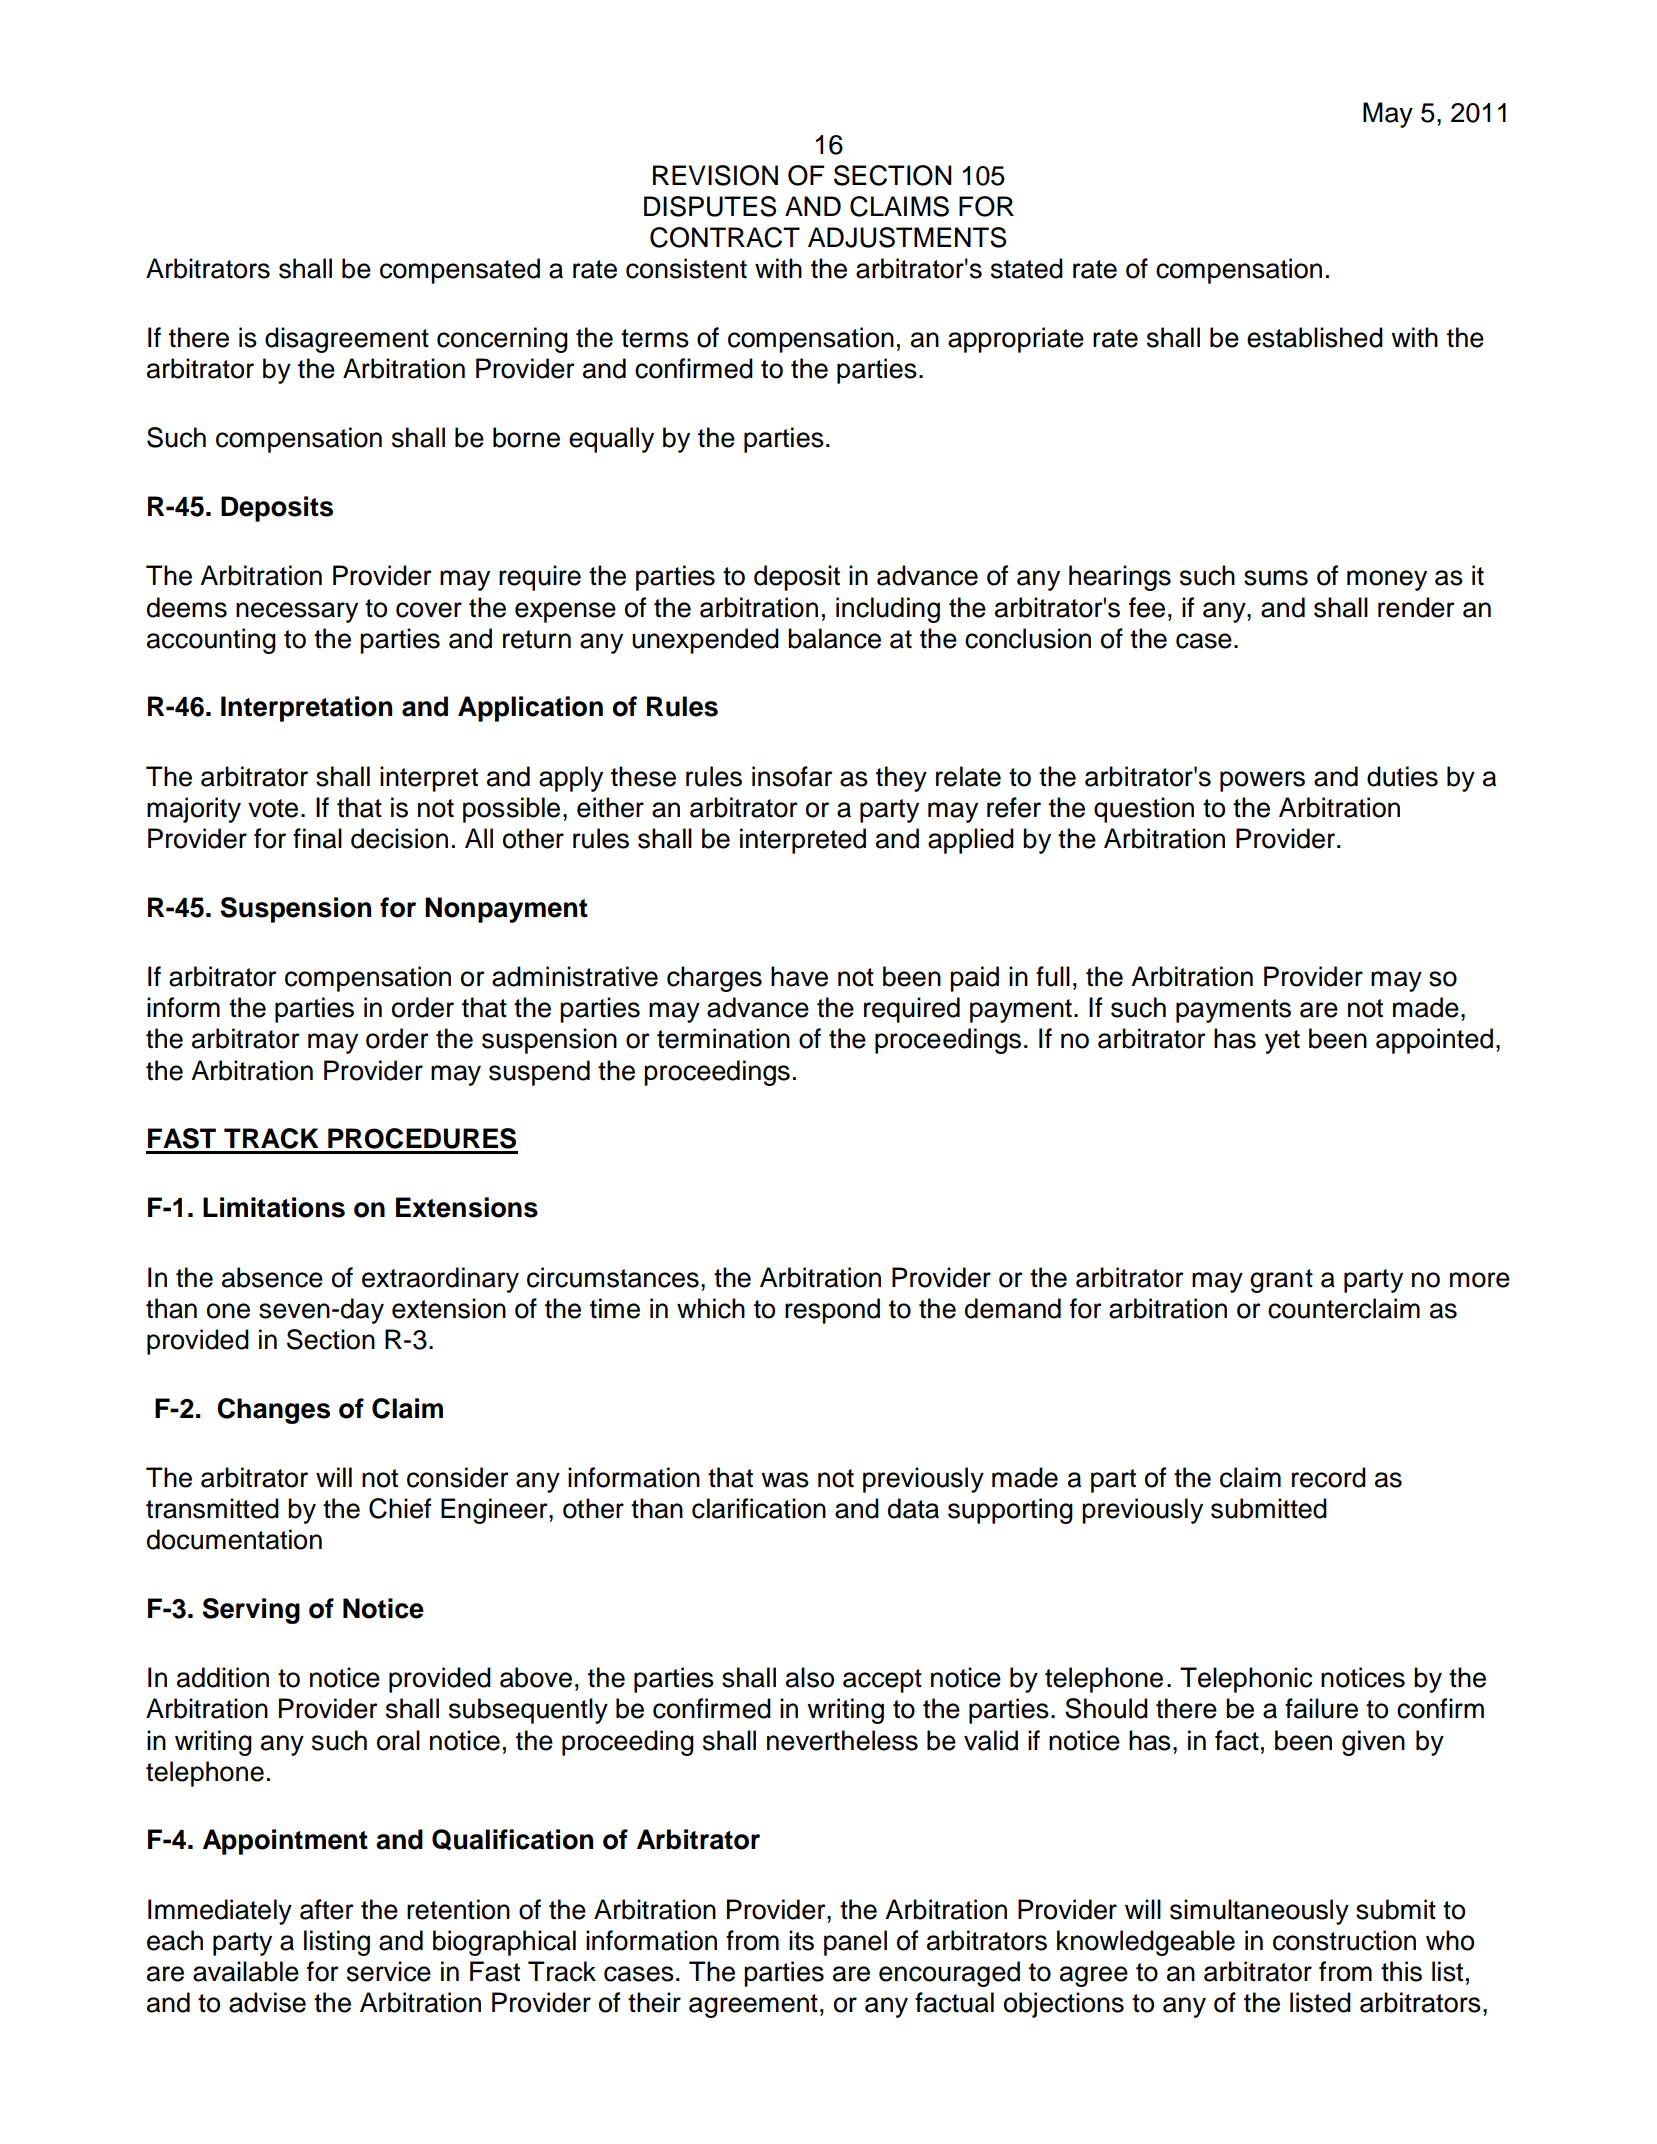 This screenshot has height=2144, width=1657. What do you see at coordinates (1315, 337) in the screenshot?
I see `established` at bounding box center [1315, 337].
